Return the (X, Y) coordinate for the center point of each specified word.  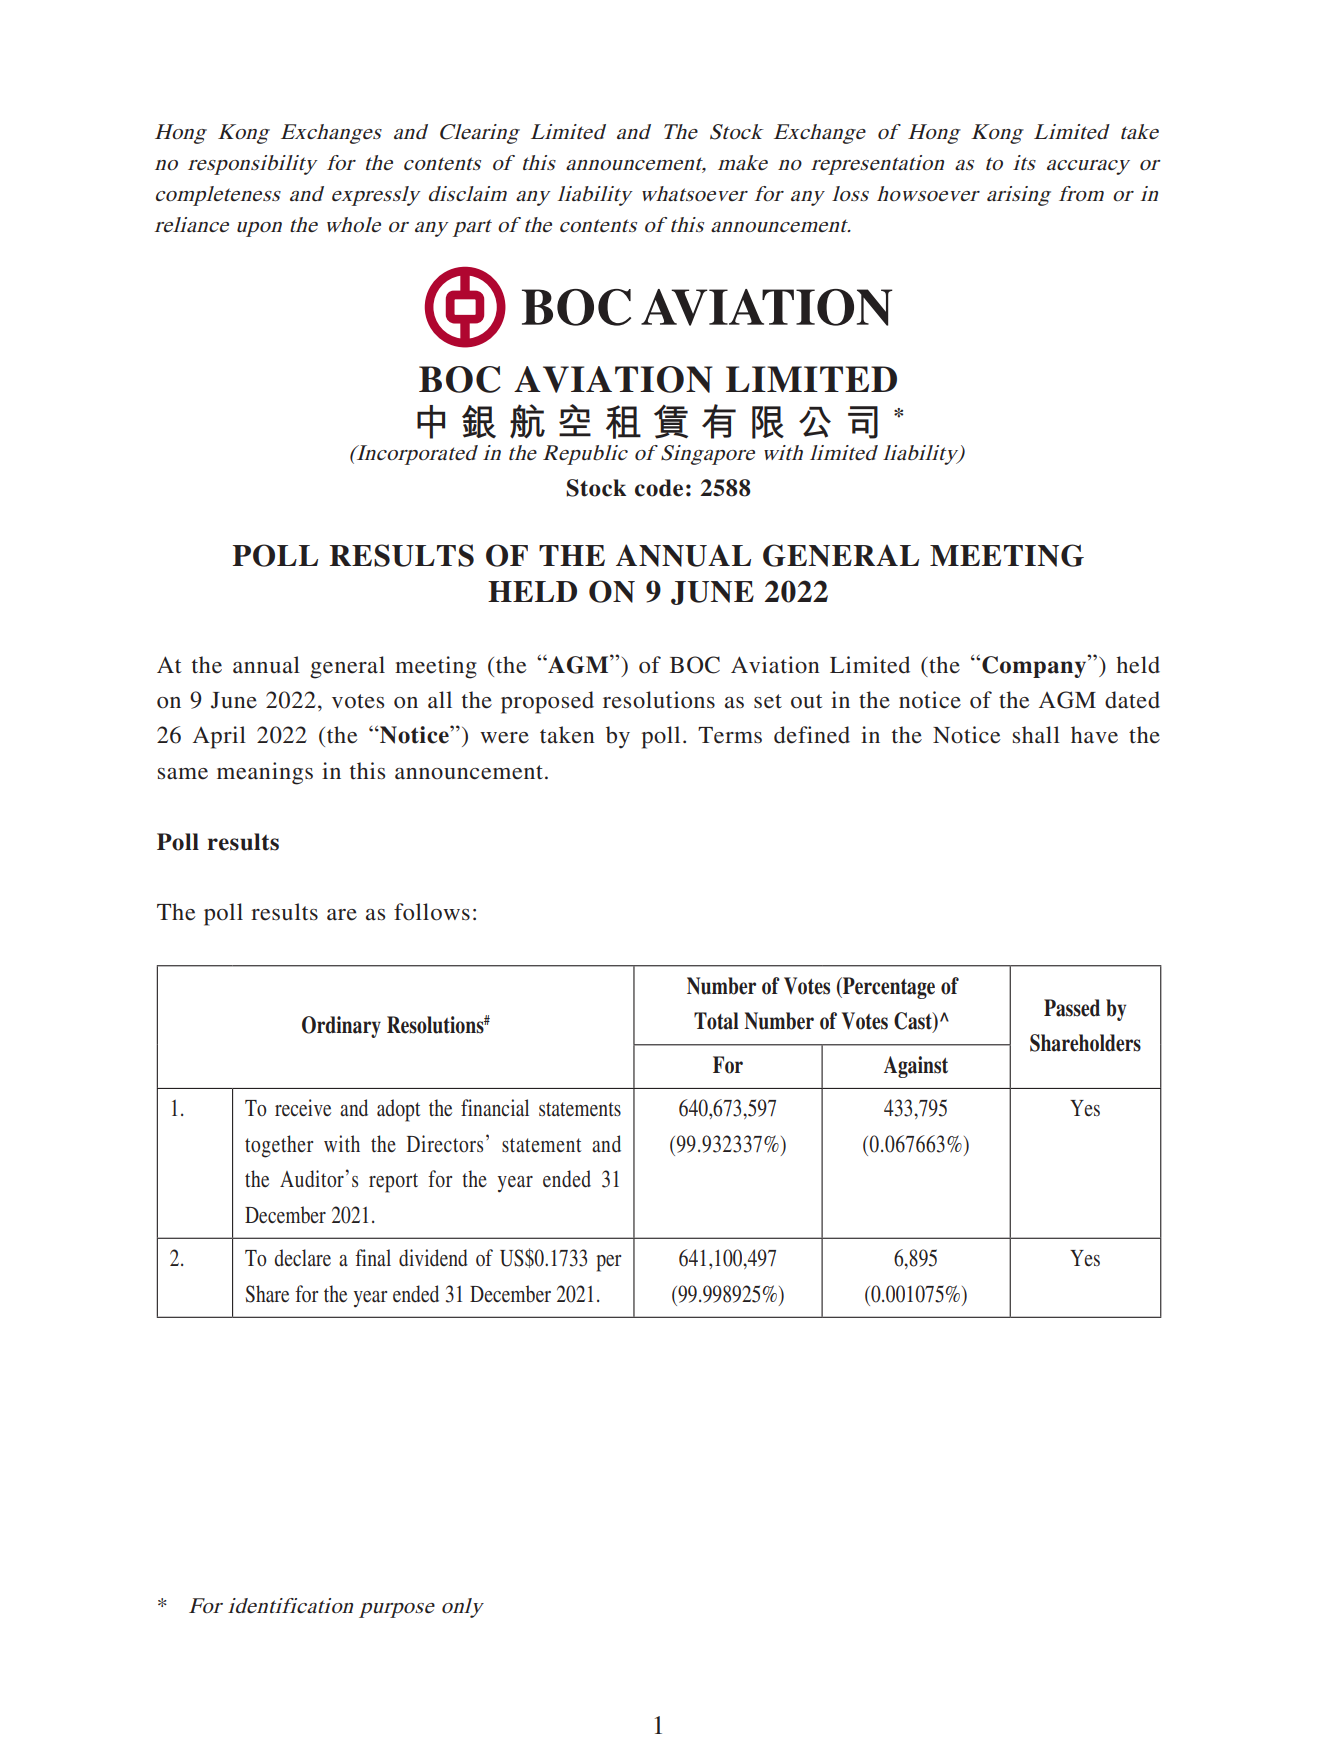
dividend (433, 1258)
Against (916, 1067)
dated (1132, 700)
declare (302, 1258)
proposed (547, 702)
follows (432, 912)
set (768, 701)
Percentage (888, 988)
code (659, 488)
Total (716, 1021)
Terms (730, 735)
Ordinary (341, 1027)
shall (1036, 735)
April (219, 737)
